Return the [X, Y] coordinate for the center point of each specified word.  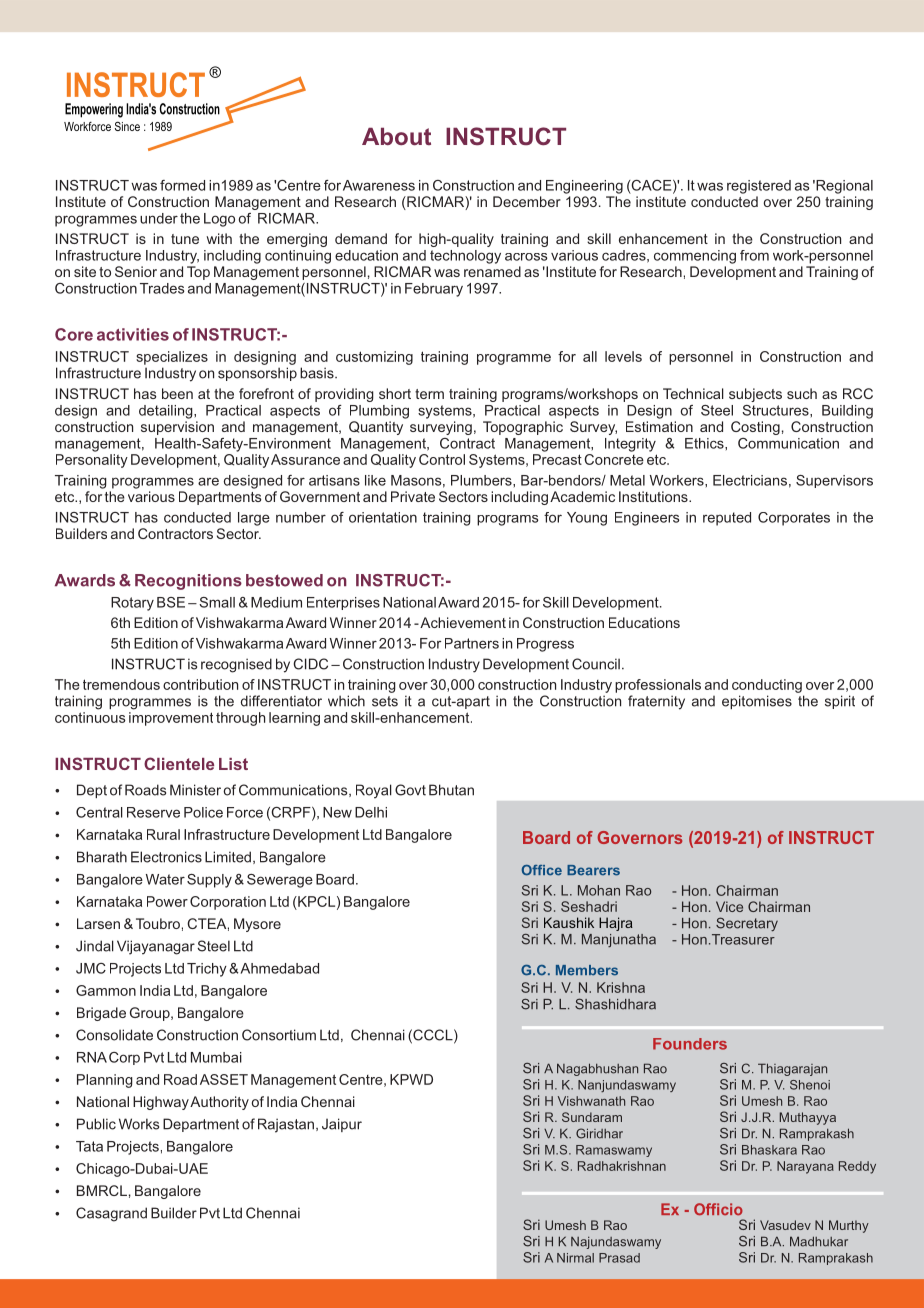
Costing [755, 428]
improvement [171, 719]
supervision [177, 428]
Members [587, 970]
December [527, 201]
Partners [472, 643]
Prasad [619, 1258]
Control [442, 459]
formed [182, 185]
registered [759, 187]
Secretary [747, 924]
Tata [89, 1146]
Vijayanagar [156, 947]
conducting [767, 686]
